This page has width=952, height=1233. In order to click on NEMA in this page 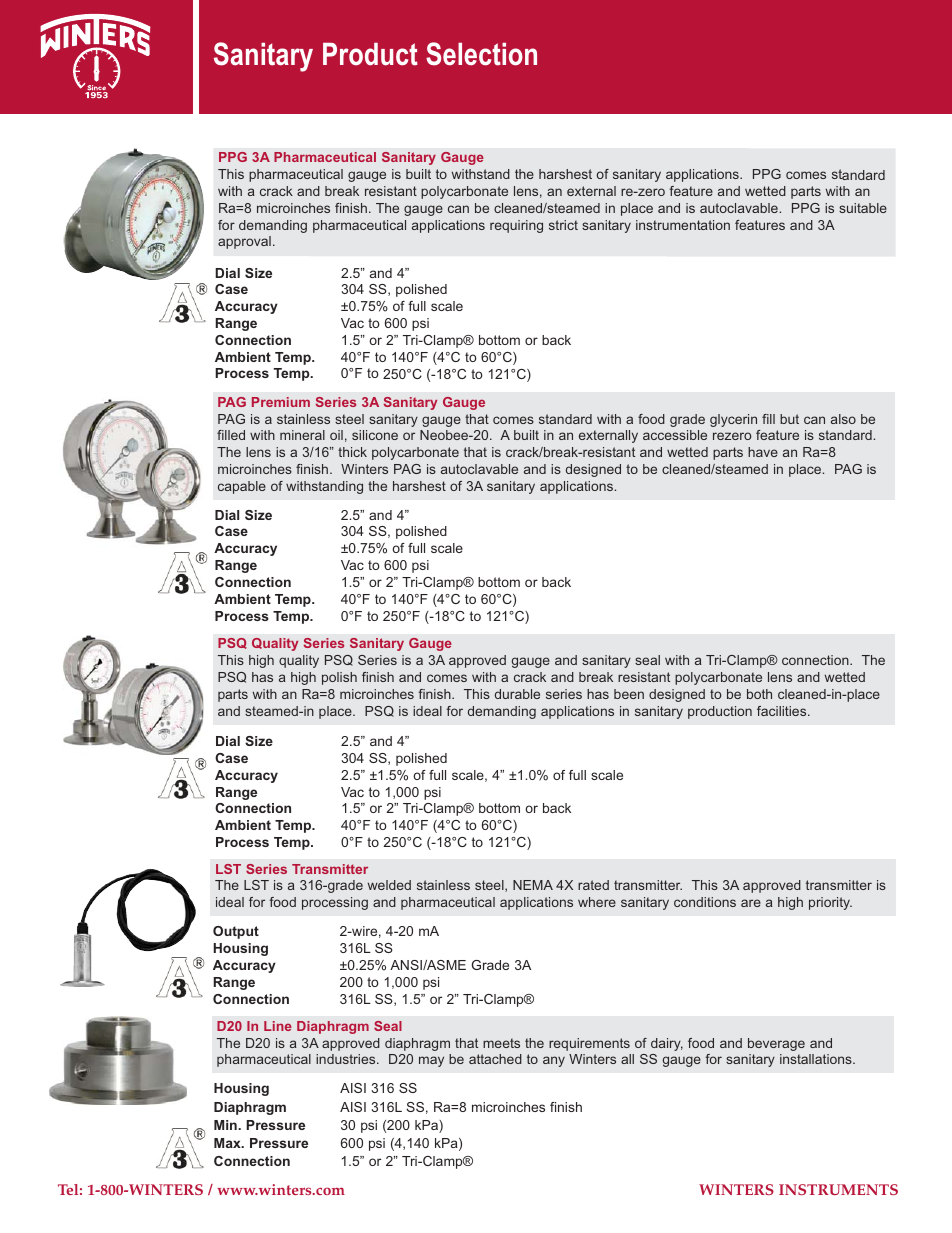, I will do `click(533, 885)`.
